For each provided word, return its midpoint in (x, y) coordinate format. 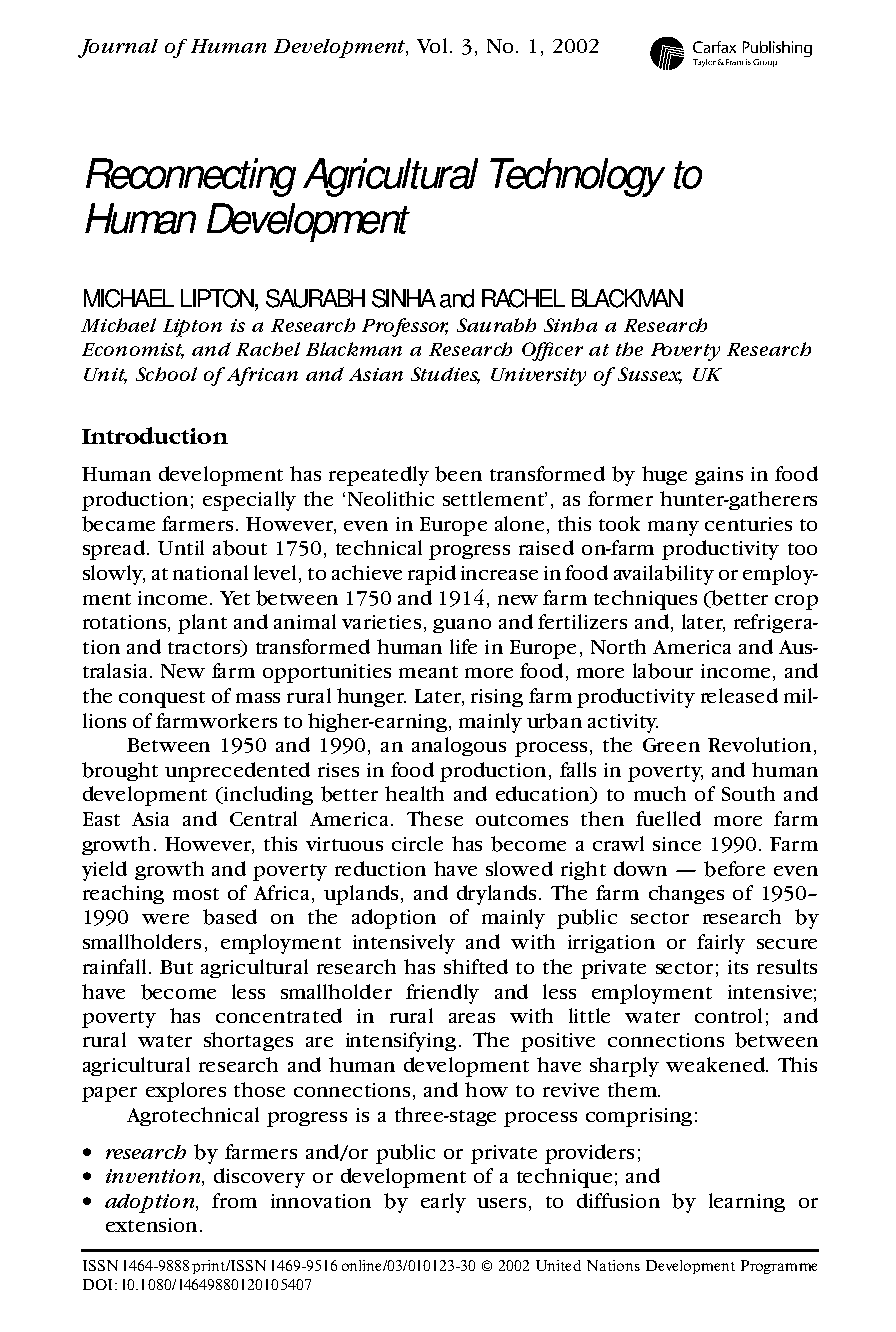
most (196, 894)
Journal (118, 48)
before (734, 869)
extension (151, 1225)
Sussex (650, 375)
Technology (577, 177)
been (458, 474)
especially (249, 501)
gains (719, 476)
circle (417, 843)
